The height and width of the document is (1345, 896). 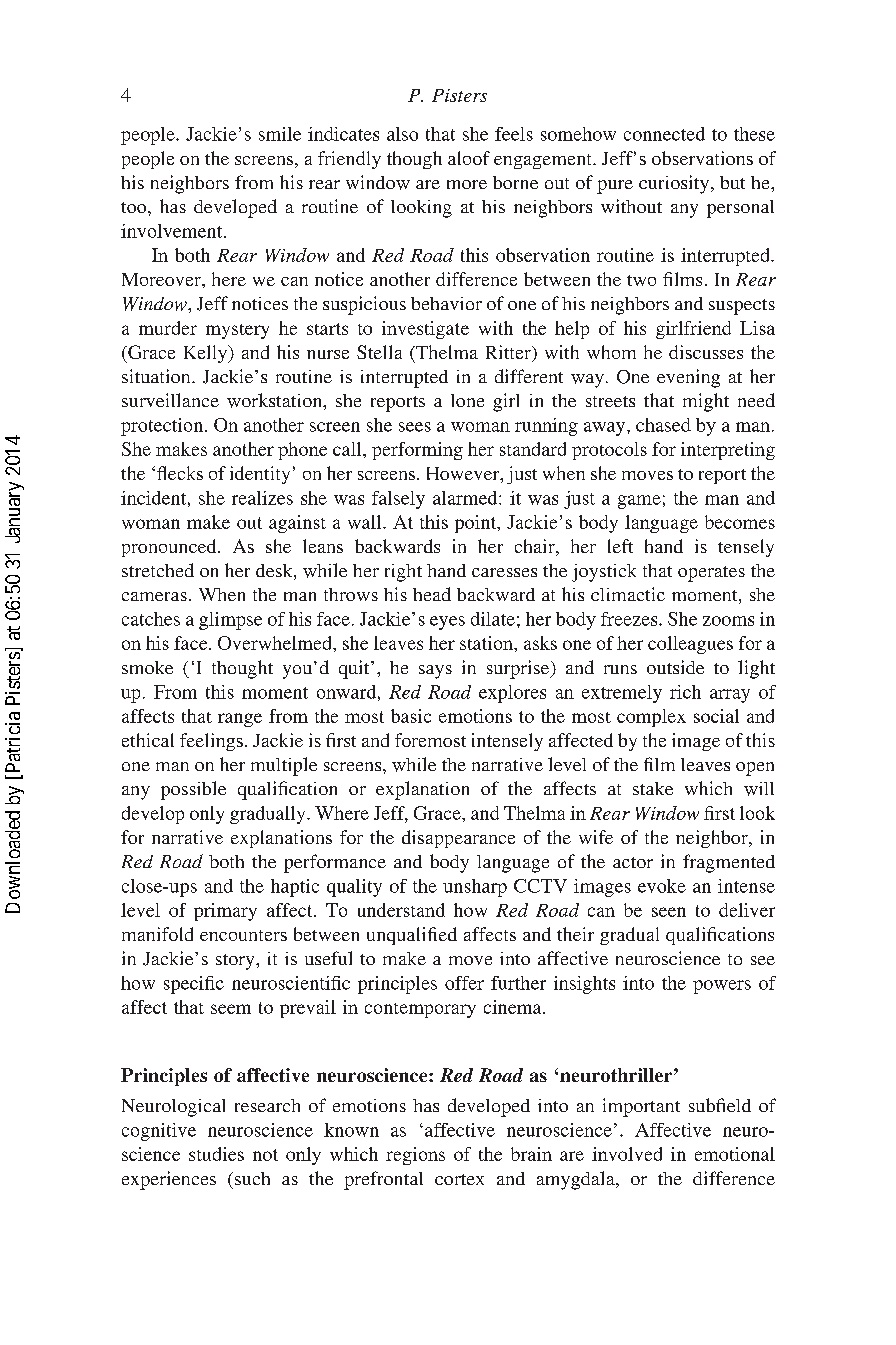 I want to click on cognitive, so click(x=159, y=1132).
